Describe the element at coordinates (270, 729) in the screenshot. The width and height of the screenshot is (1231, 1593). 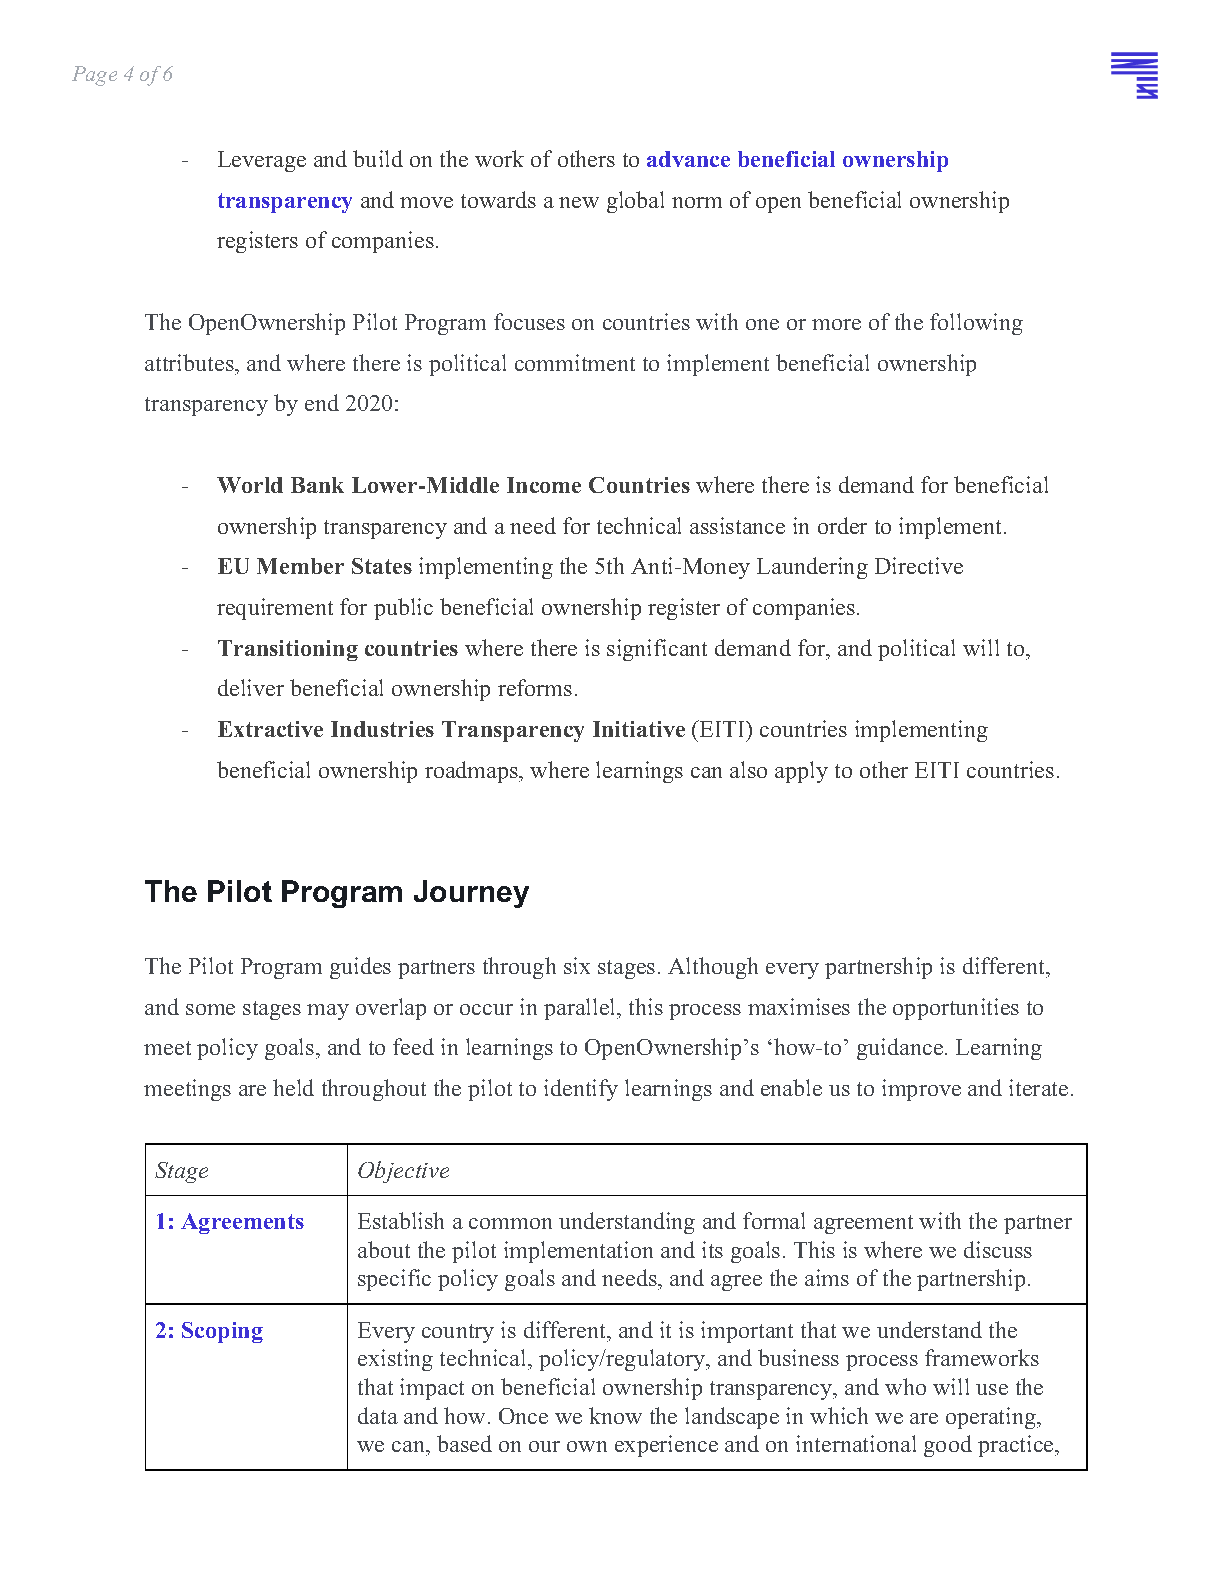
I see `Extractive` at that location.
